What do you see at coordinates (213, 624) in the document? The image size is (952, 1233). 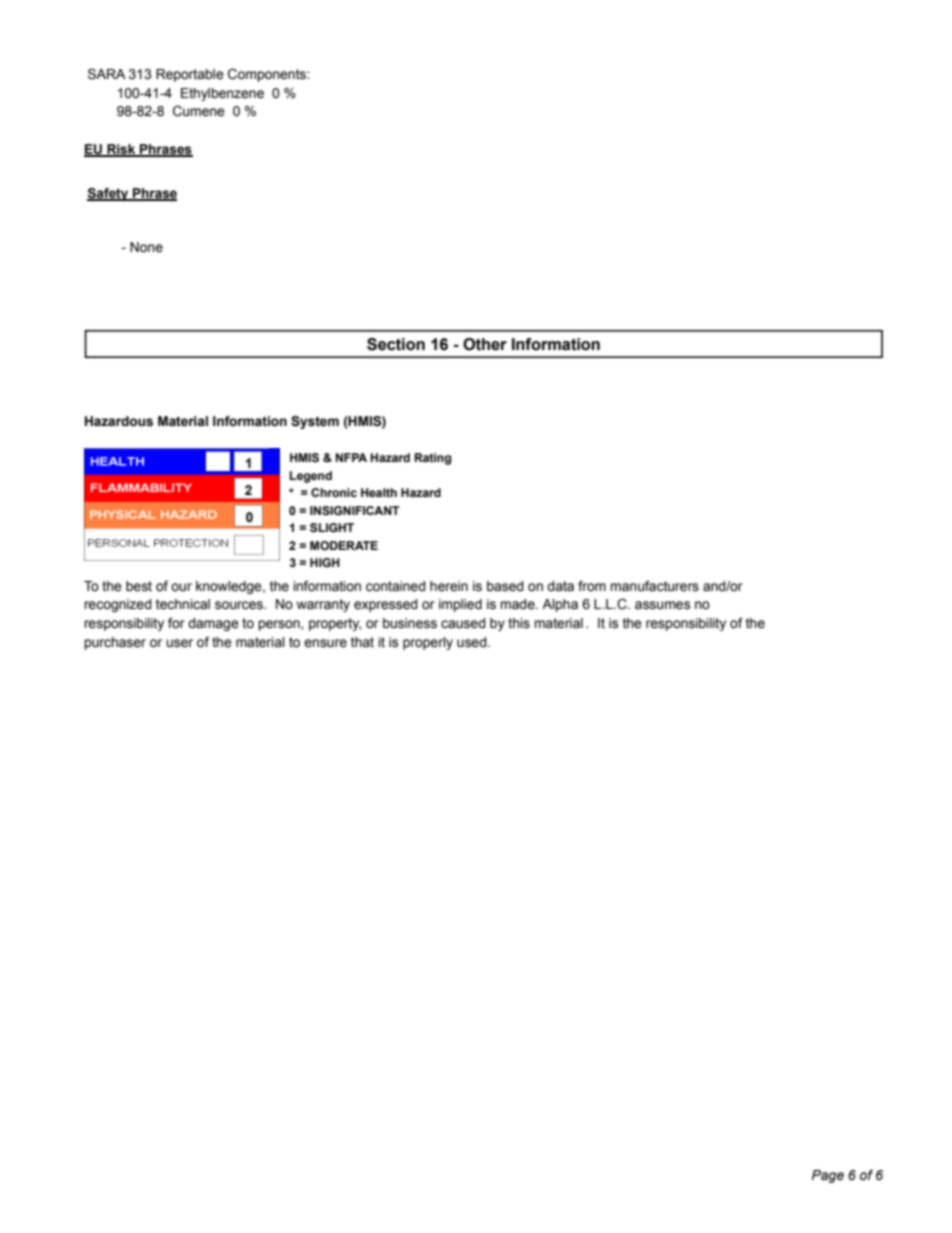 I see `damage` at bounding box center [213, 624].
